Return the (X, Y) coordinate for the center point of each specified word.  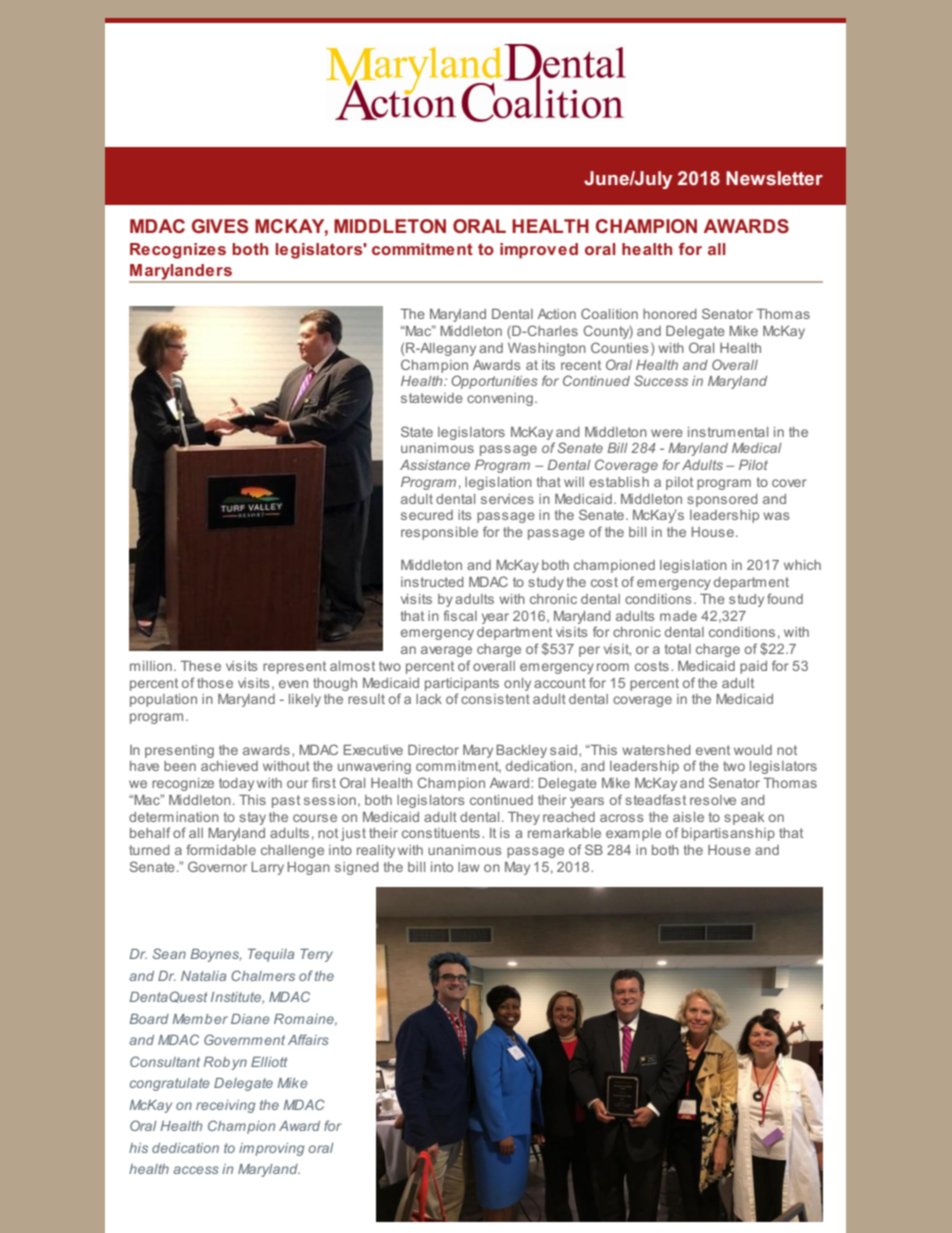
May (517, 868)
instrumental (728, 432)
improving (271, 1149)
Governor (217, 866)
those (215, 683)
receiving (225, 1106)
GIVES (220, 226)
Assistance (435, 465)
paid (753, 667)
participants (462, 684)
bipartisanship (728, 834)
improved (539, 251)
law (469, 867)
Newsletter (774, 178)
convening (500, 399)
